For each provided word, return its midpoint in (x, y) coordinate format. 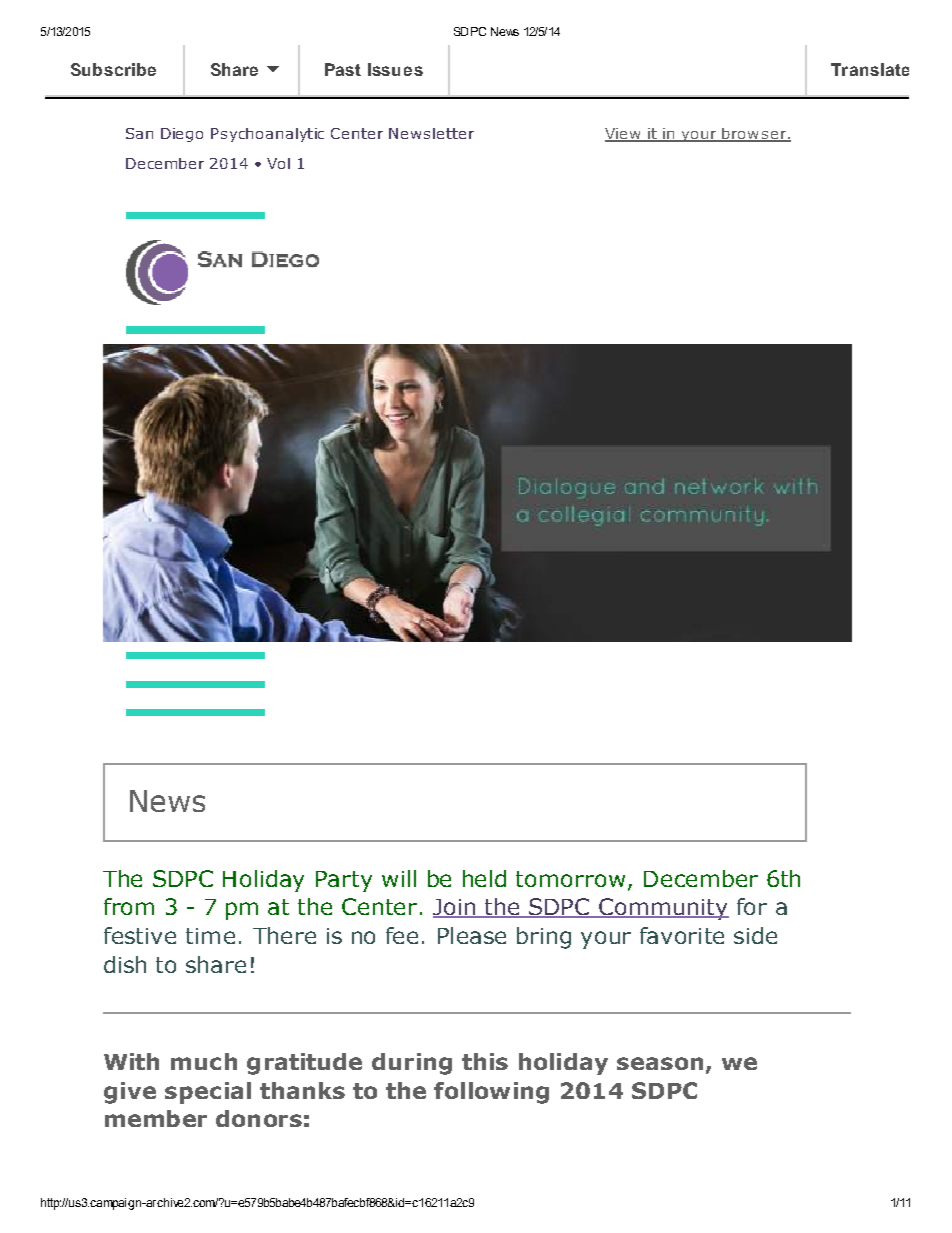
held (484, 878)
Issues (395, 69)
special (208, 1093)
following (491, 1093)
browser (754, 134)
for (752, 906)
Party (344, 881)
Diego (182, 135)
